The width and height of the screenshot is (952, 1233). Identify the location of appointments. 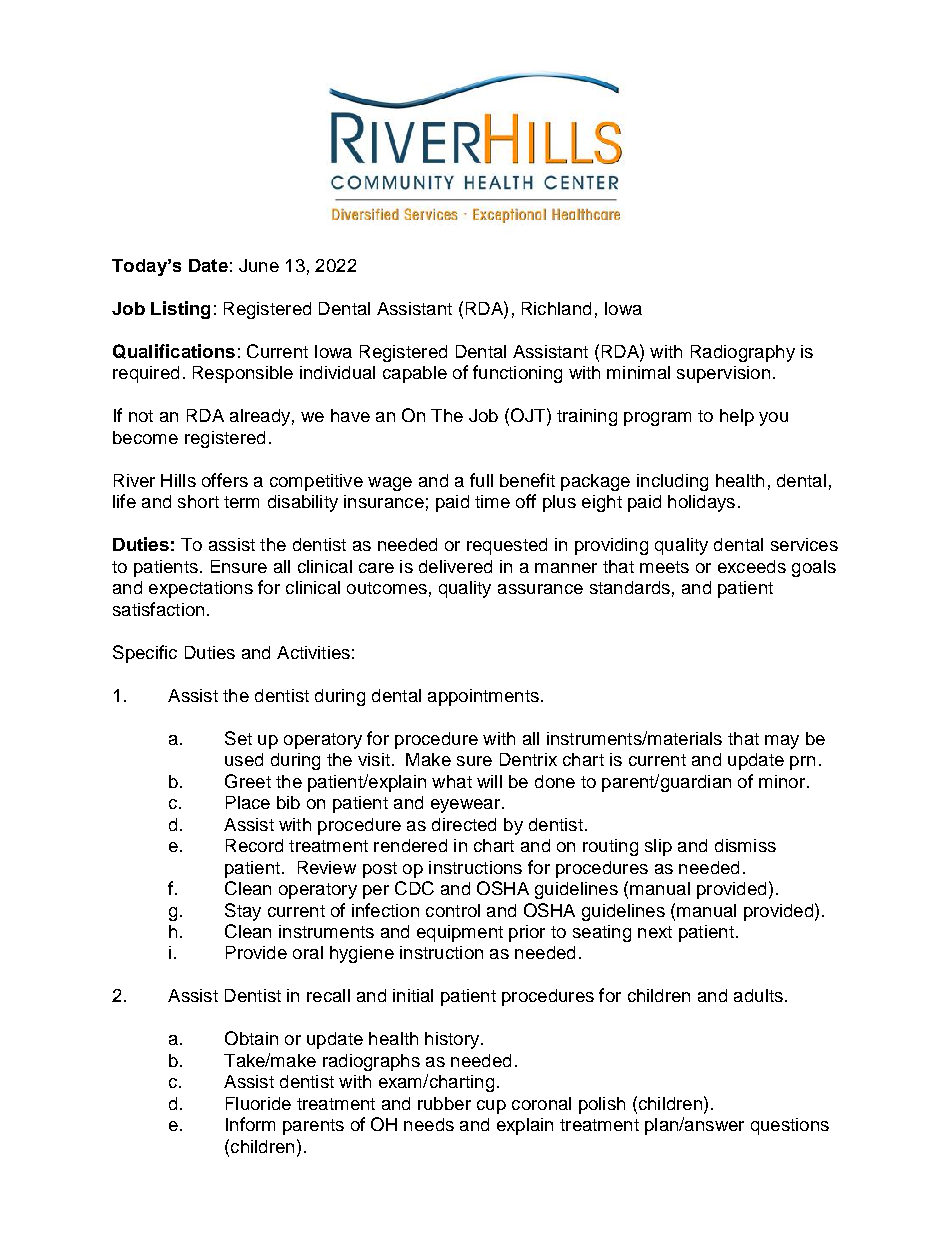
(483, 697).
